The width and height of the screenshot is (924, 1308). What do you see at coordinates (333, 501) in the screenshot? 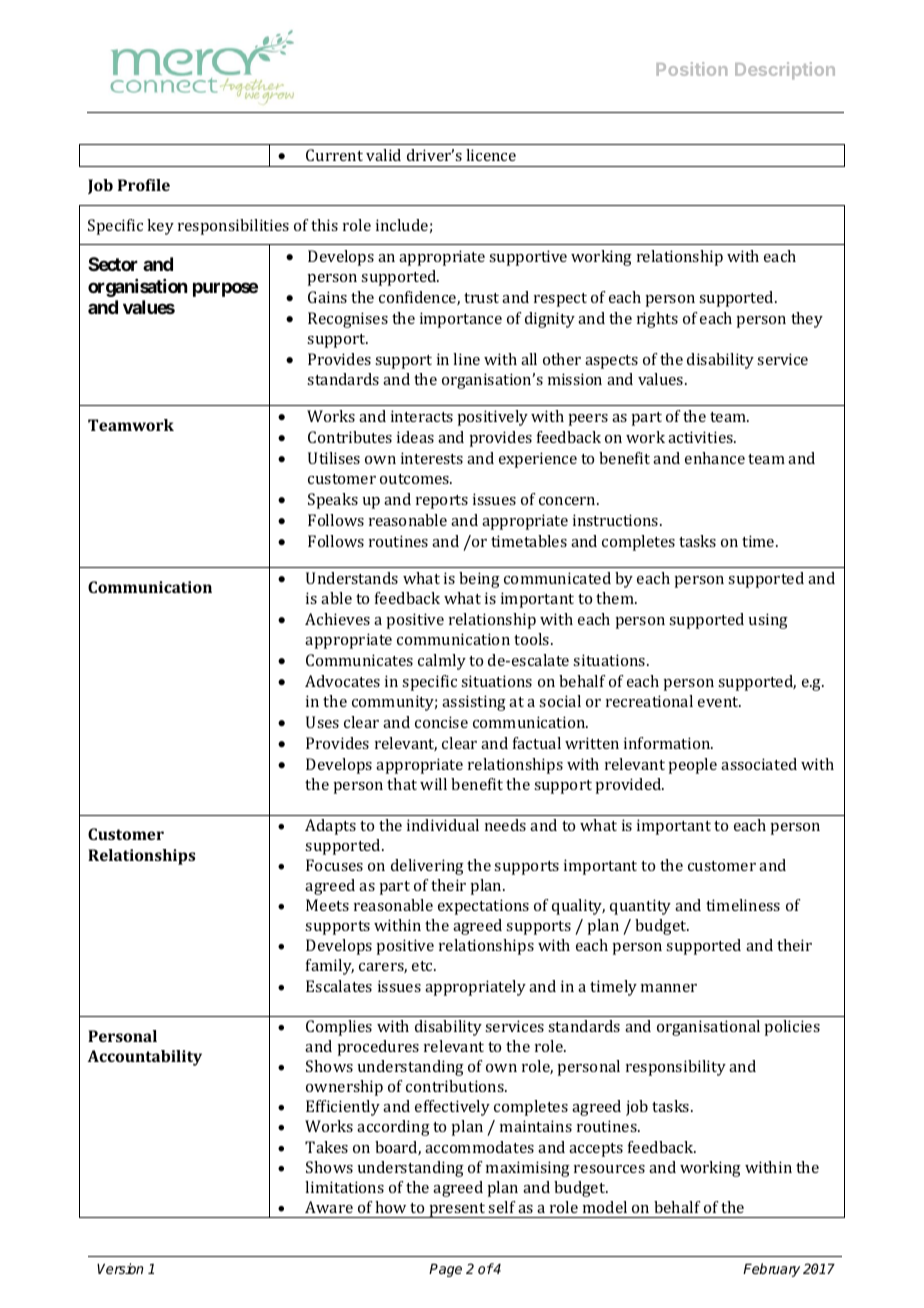
I see `Speaks` at bounding box center [333, 501].
